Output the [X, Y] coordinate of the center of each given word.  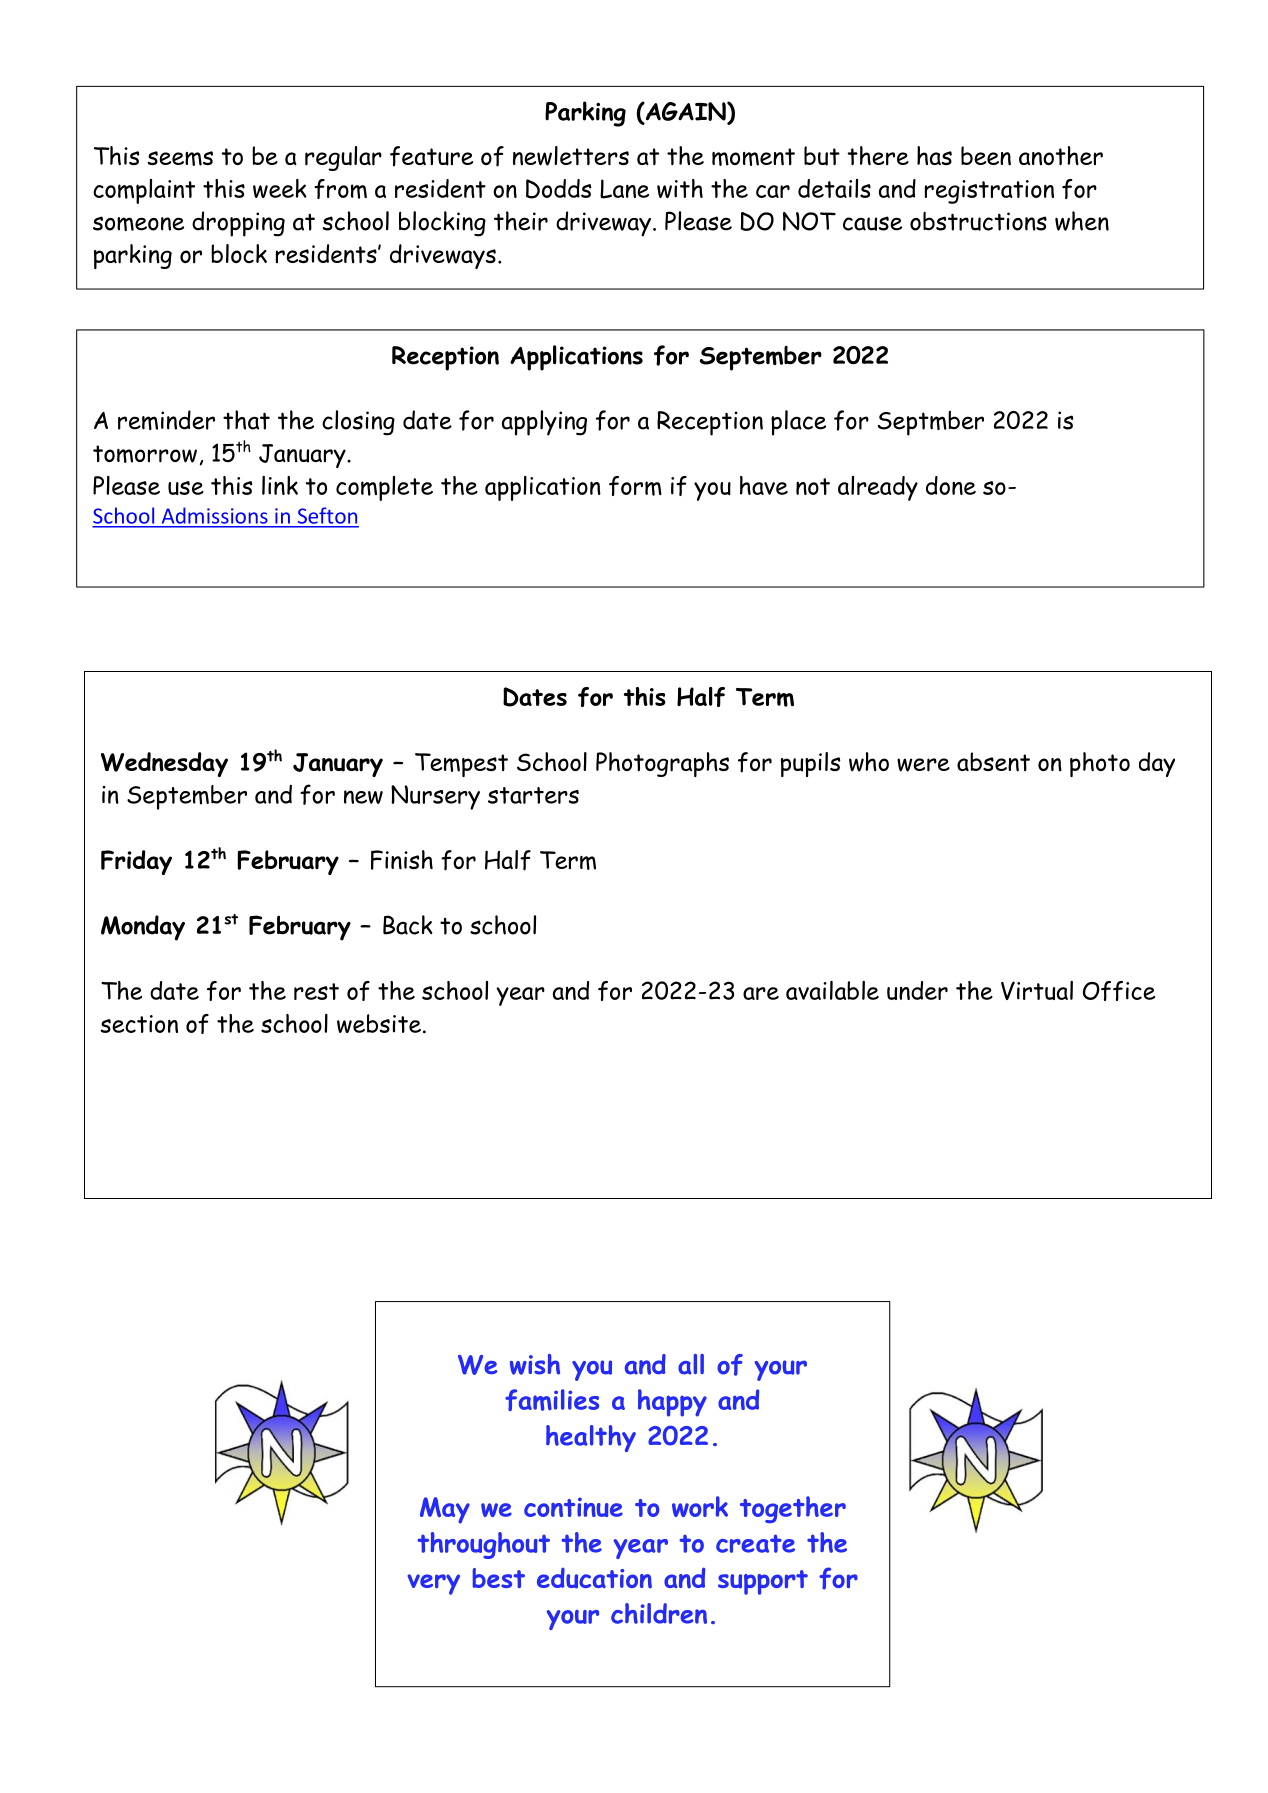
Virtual [1037, 990]
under [917, 990]
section [139, 1024]
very [433, 1584]
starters [533, 795]
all [691, 1364]
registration [989, 192]
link [280, 485]
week [280, 188]
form [635, 486]
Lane [624, 189]
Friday [136, 862]
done [951, 485]
